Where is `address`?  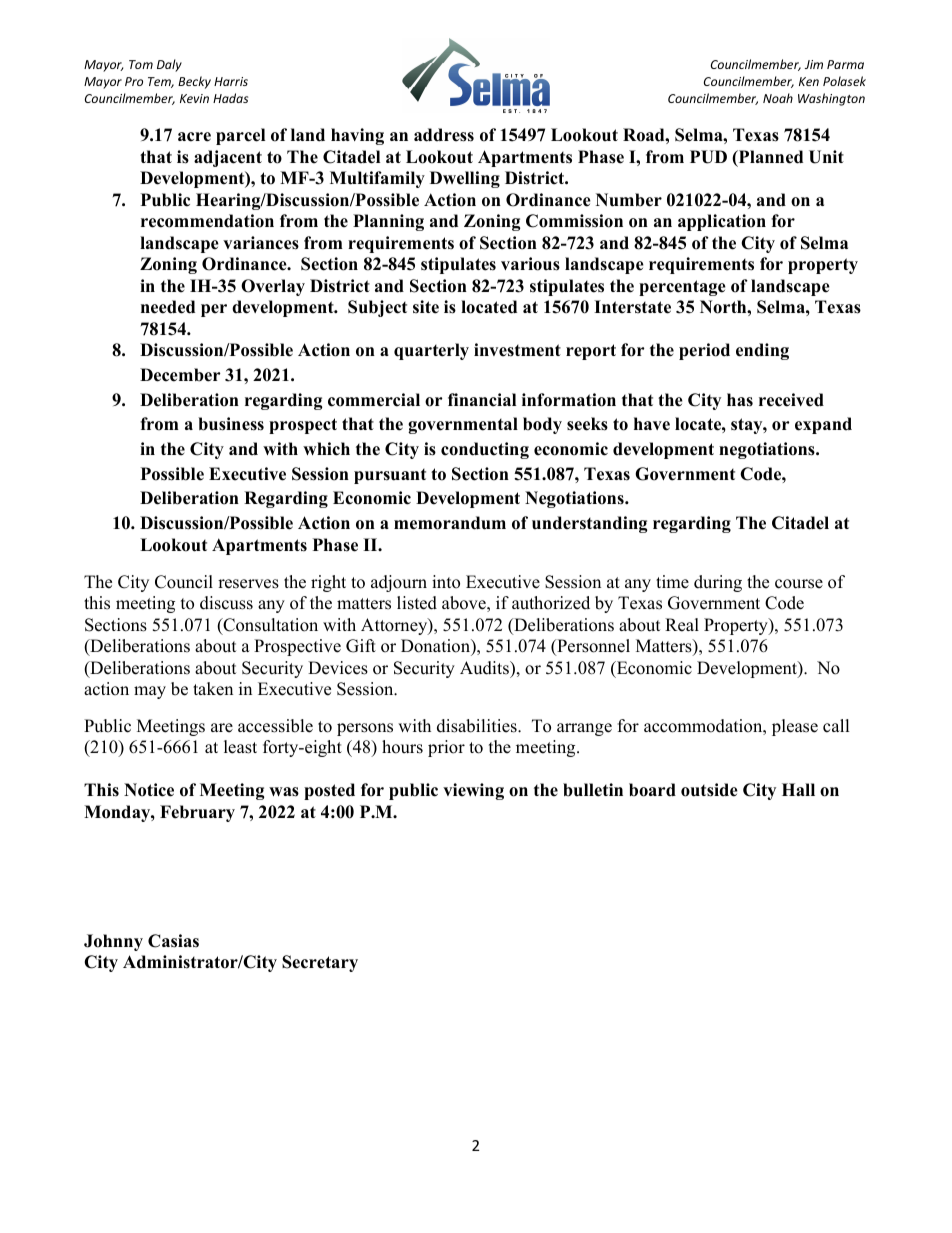
address is located at coordinates (444, 135).
